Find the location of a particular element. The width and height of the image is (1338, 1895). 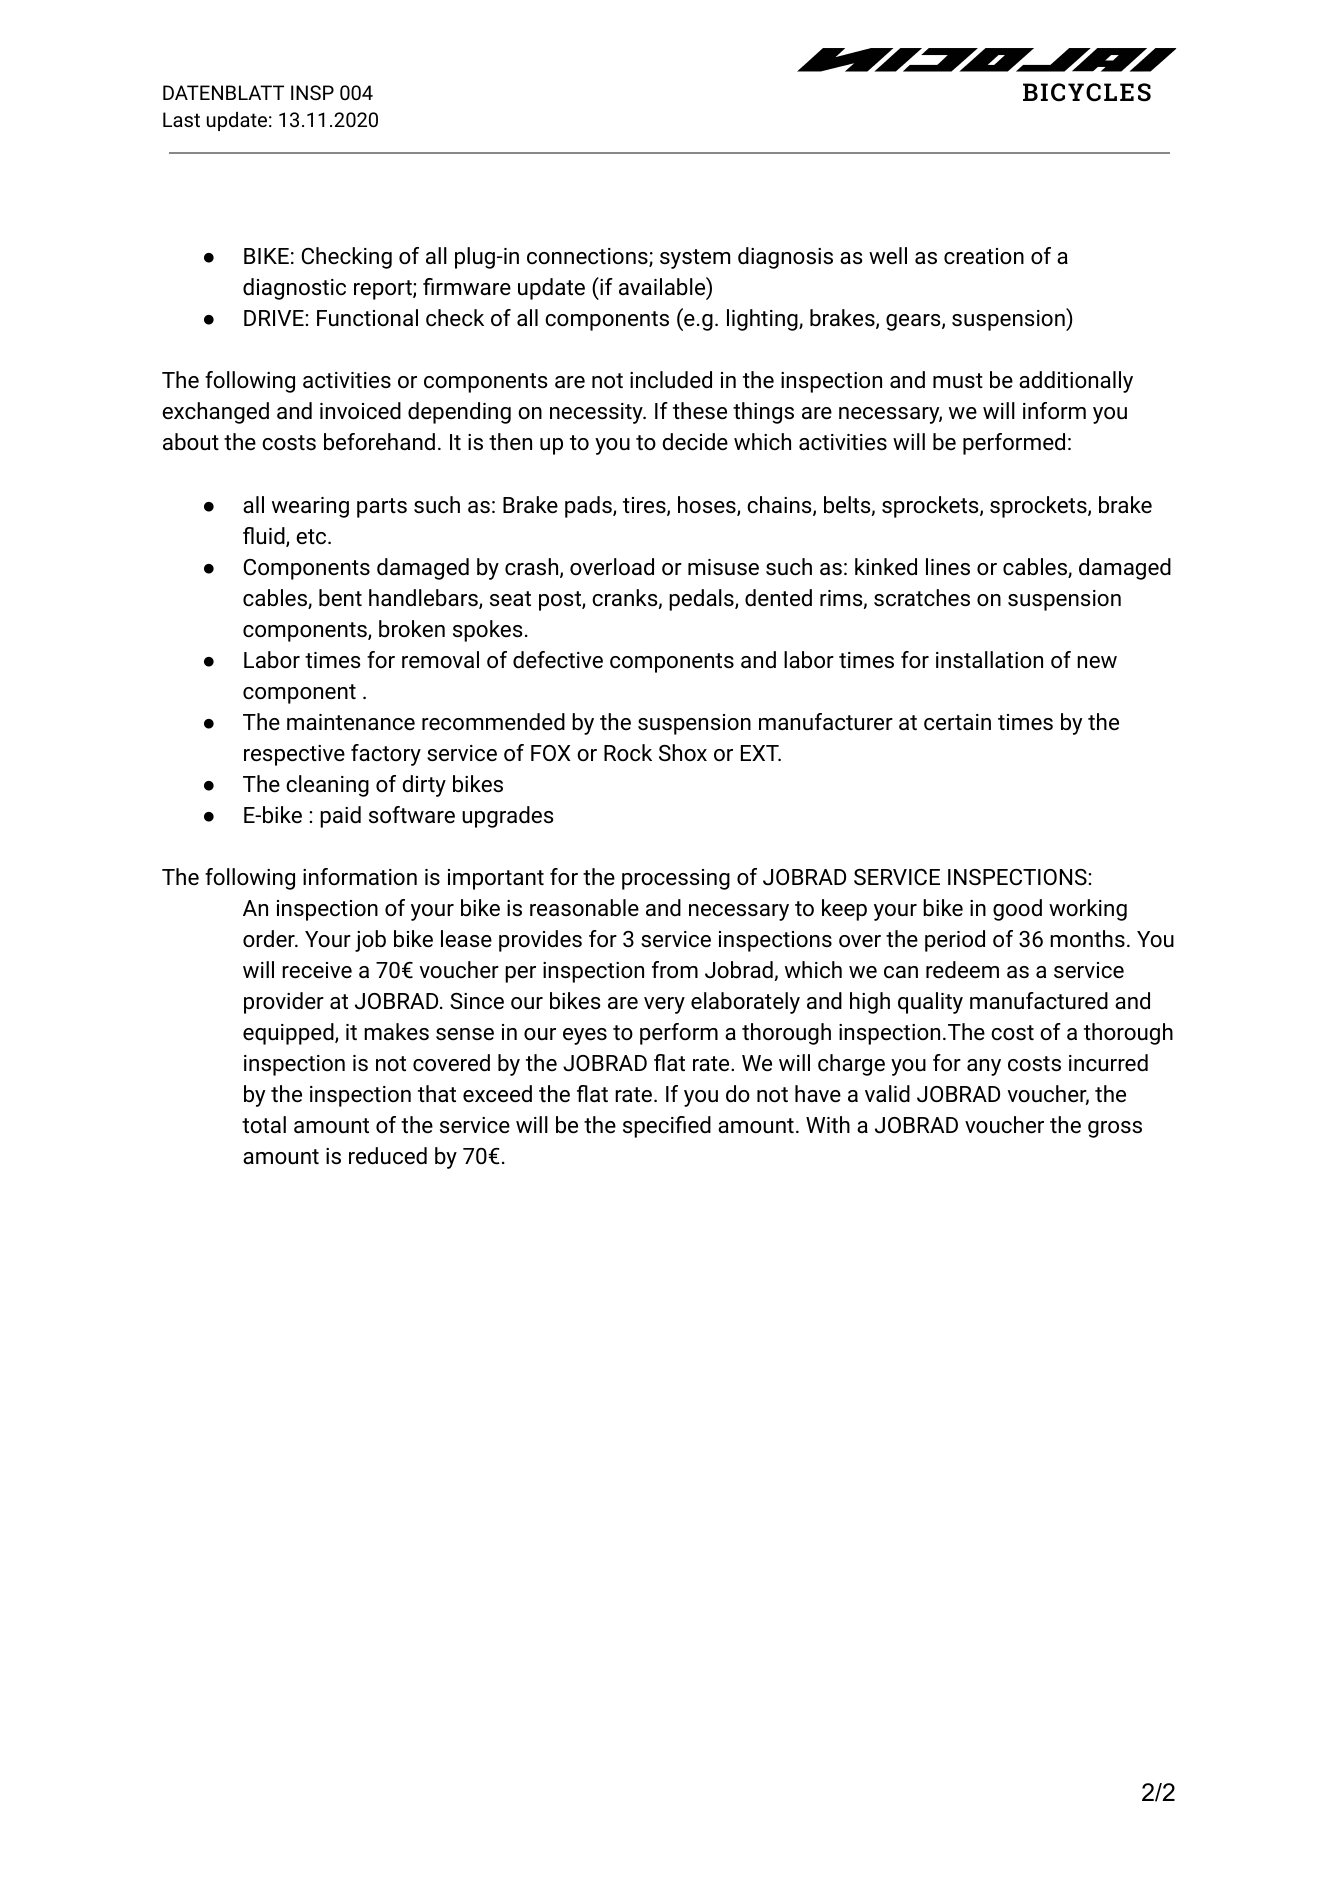

Last is located at coordinates (181, 119).
